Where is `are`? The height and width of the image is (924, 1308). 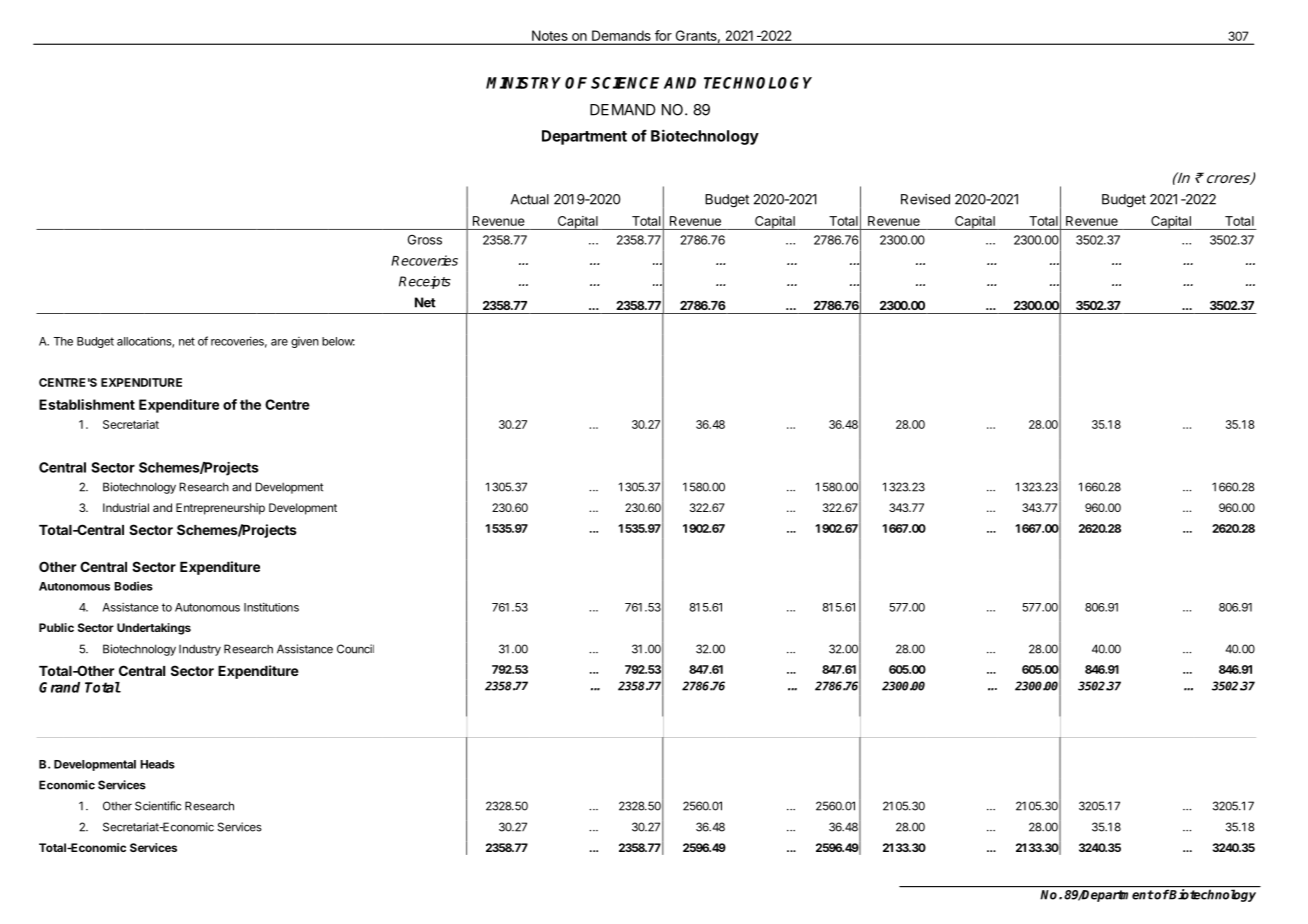
are is located at coordinates (279, 342).
